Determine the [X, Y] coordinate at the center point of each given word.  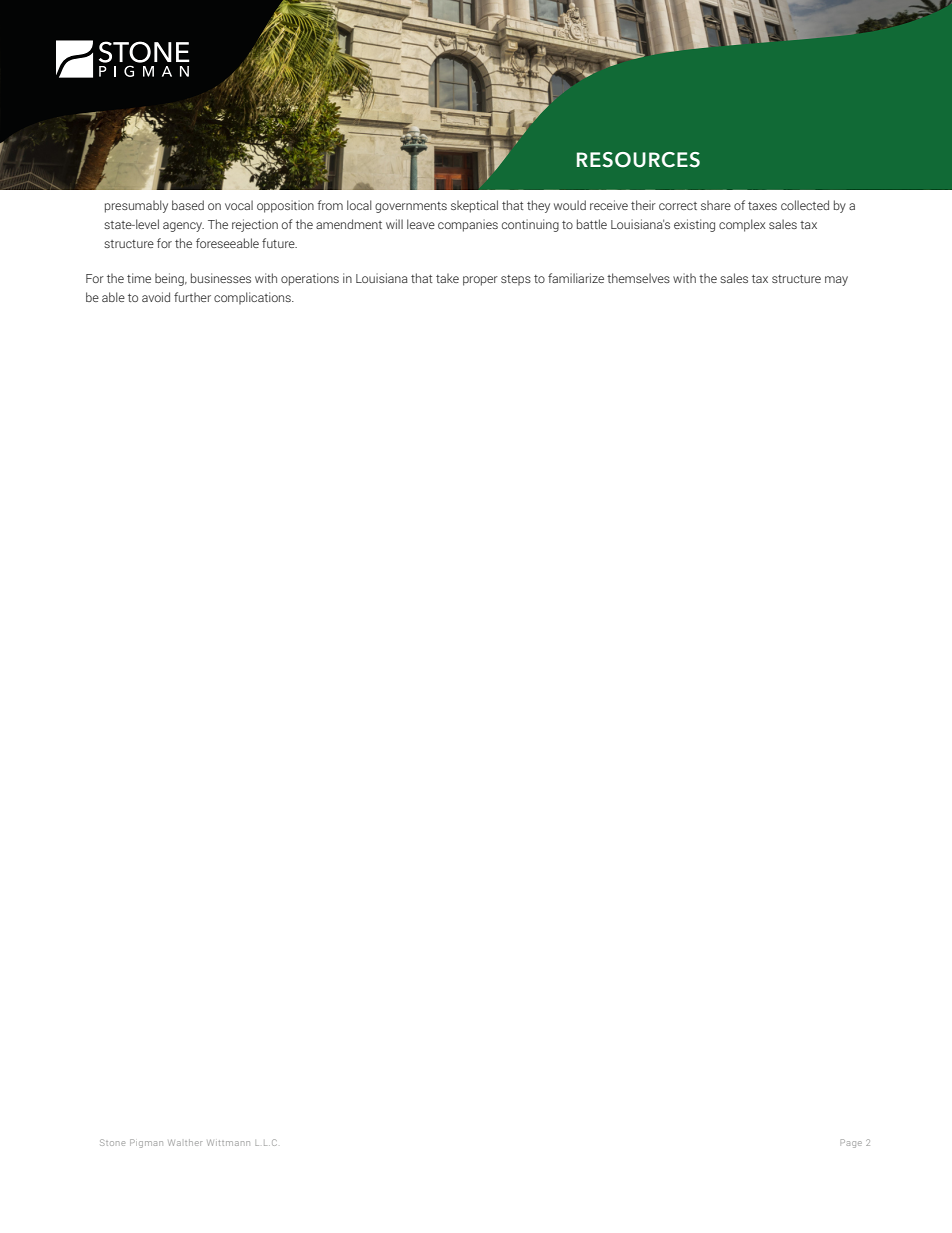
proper [480, 281]
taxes [762, 206]
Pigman [146, 1143]
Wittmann [228, 1142]
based [188, 205]
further [192, 297]
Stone [112, 1142]
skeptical [474, 206]
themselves [638, 278]
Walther [185, 1142]
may [836, 281]
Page [851, 1143]
